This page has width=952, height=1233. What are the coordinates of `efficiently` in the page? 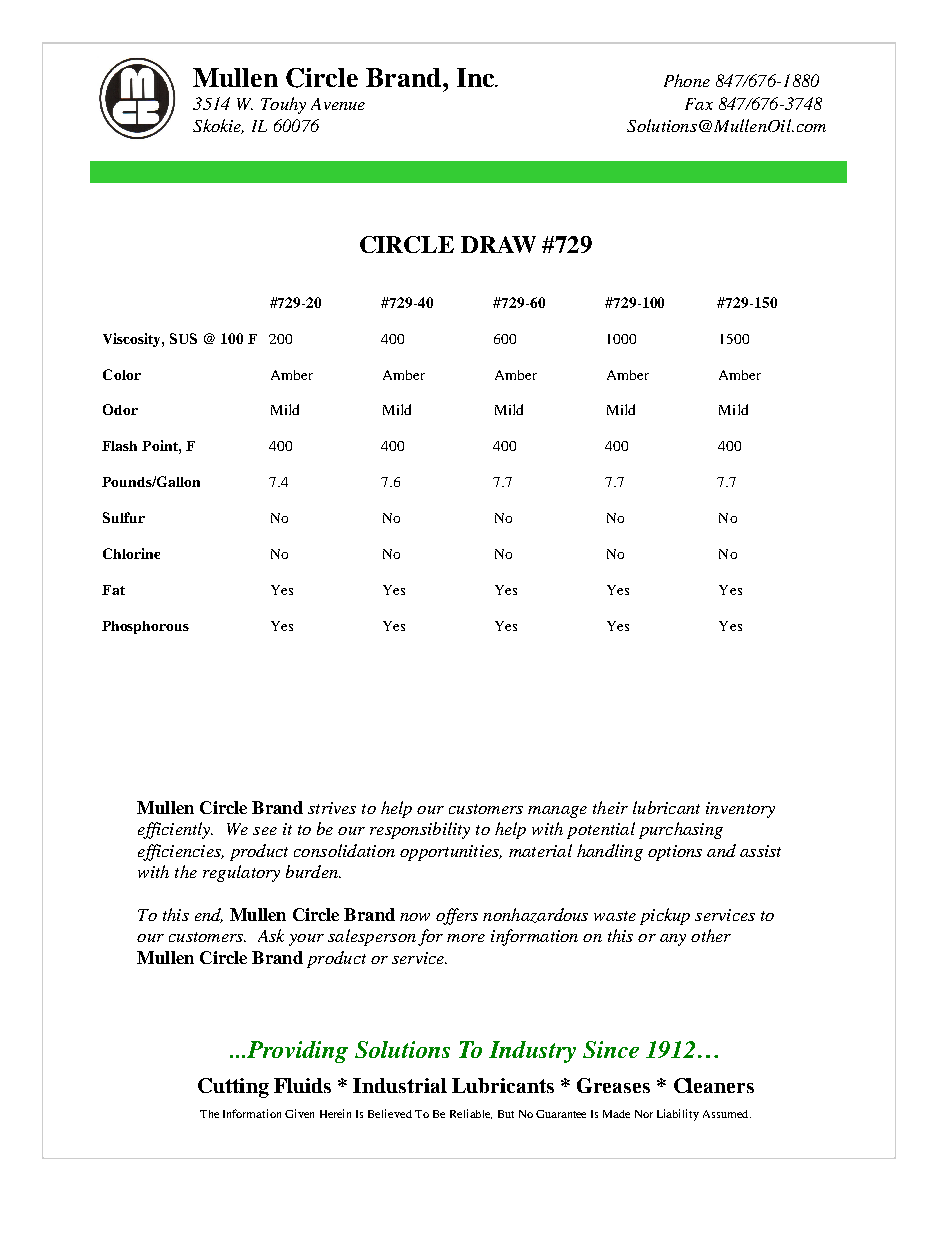 It's located at (175, 830).
